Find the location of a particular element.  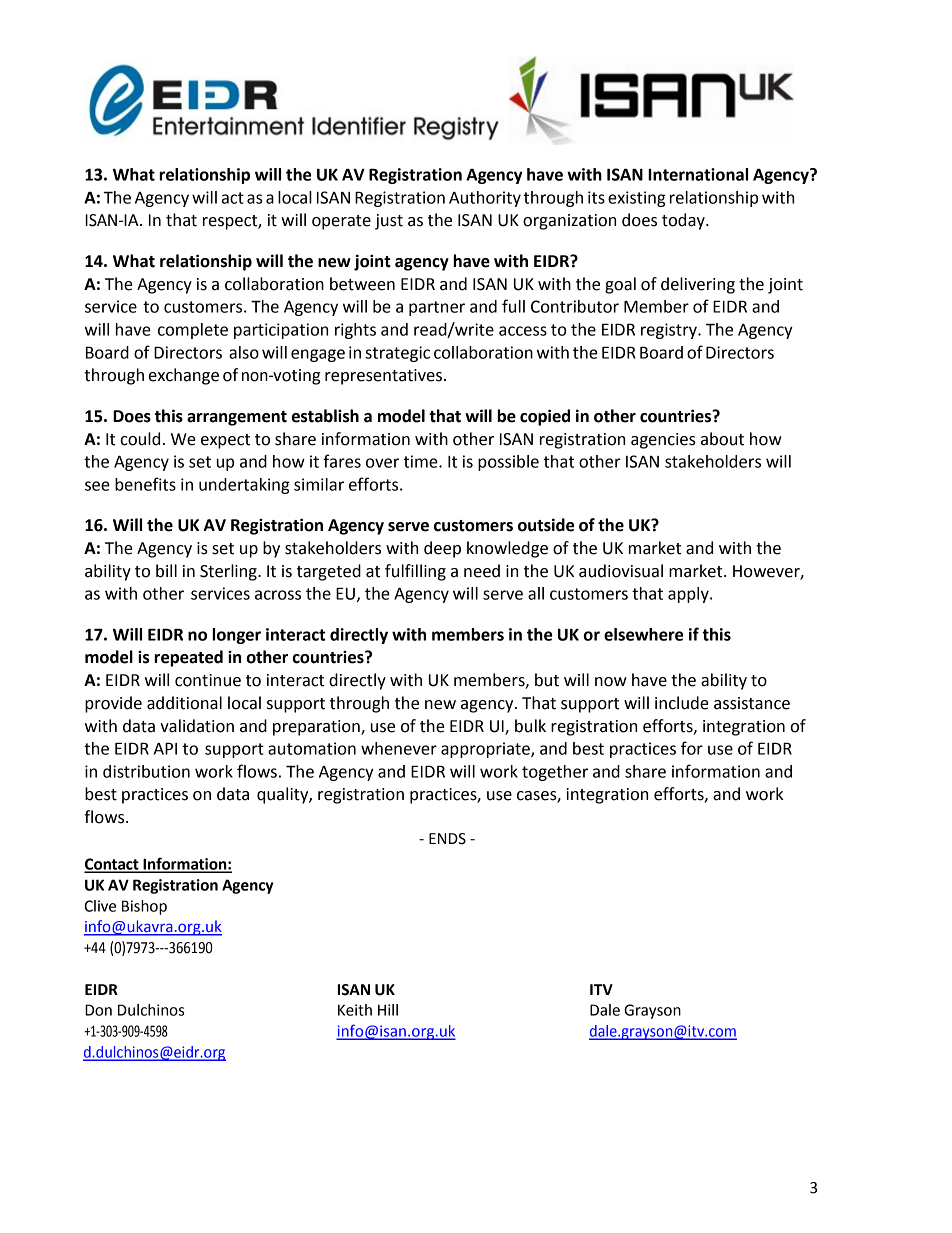

fulfilling is located at coordinates (415, 572).
